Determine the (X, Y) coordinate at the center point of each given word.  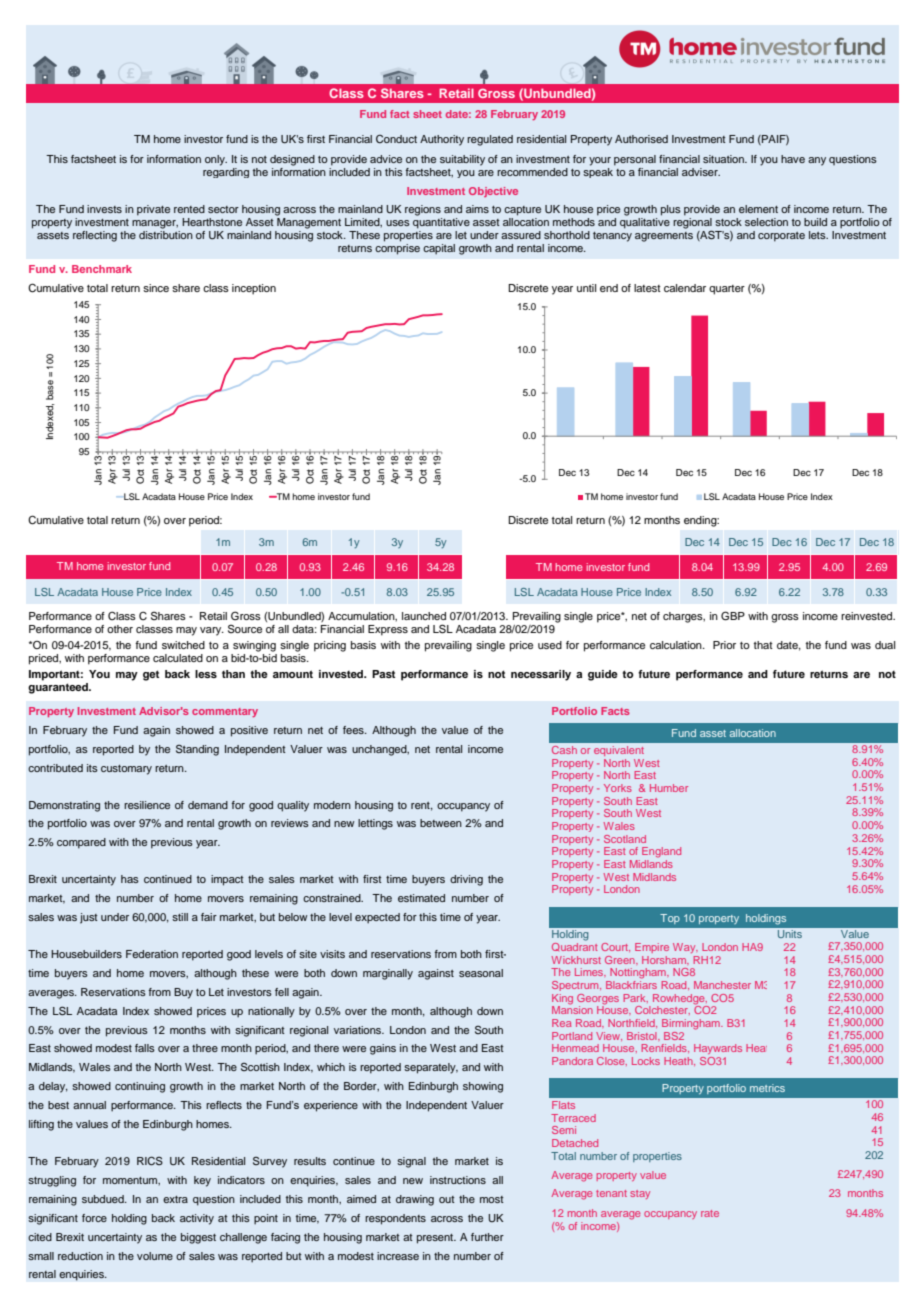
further (487, 1237)
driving (466, 880)
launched (424, 616)
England (661, 852)
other (120, 629)
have (793, 159)
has (130, 879)
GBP (733, 616)
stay (640, 1194)
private (153, 210)
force (94, 1218)
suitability (462, 160)
